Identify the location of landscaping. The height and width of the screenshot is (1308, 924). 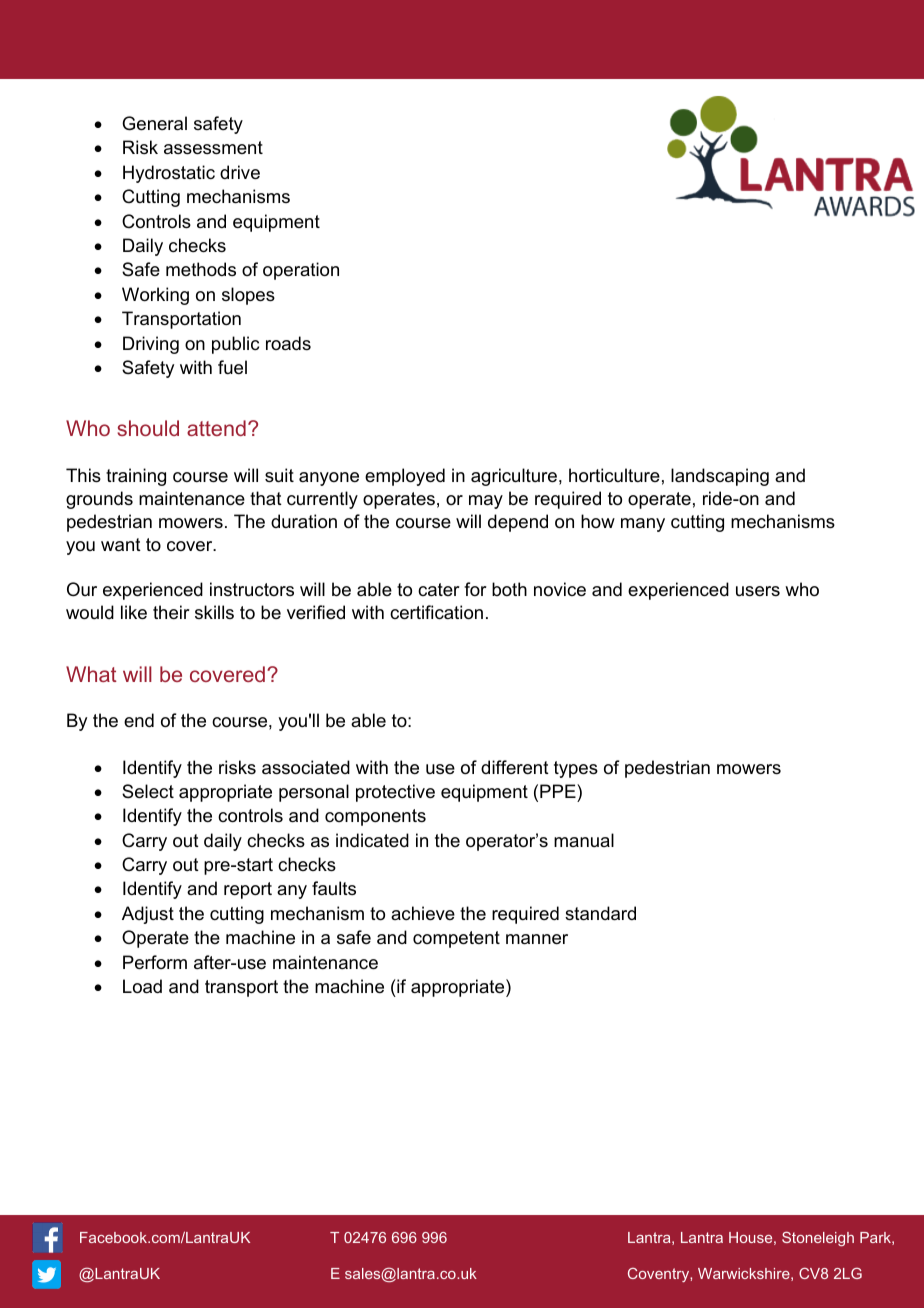
(720, 477).
